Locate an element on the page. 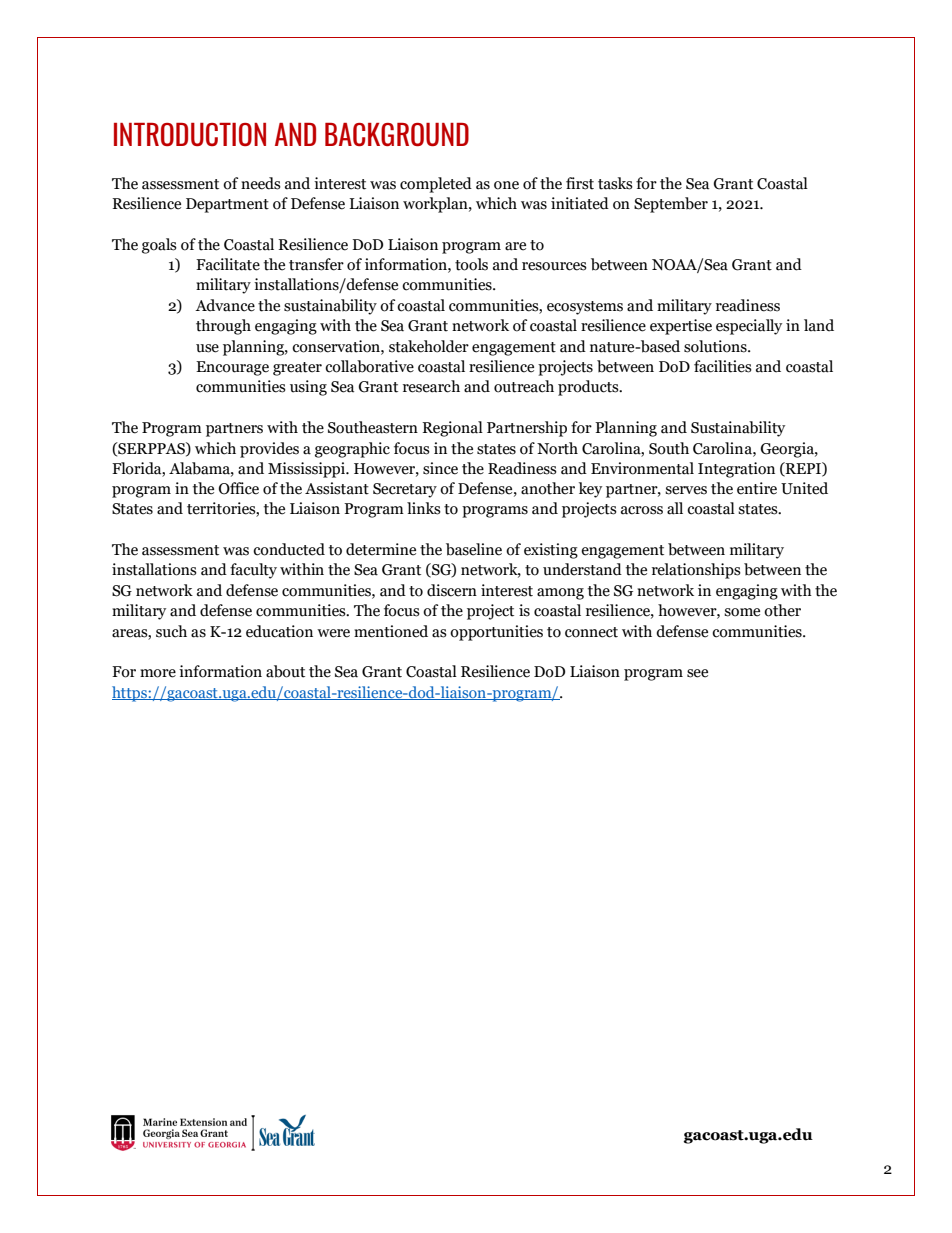 The image size is (952, 1233). Facilitate is located at coordinates (228, 264).
